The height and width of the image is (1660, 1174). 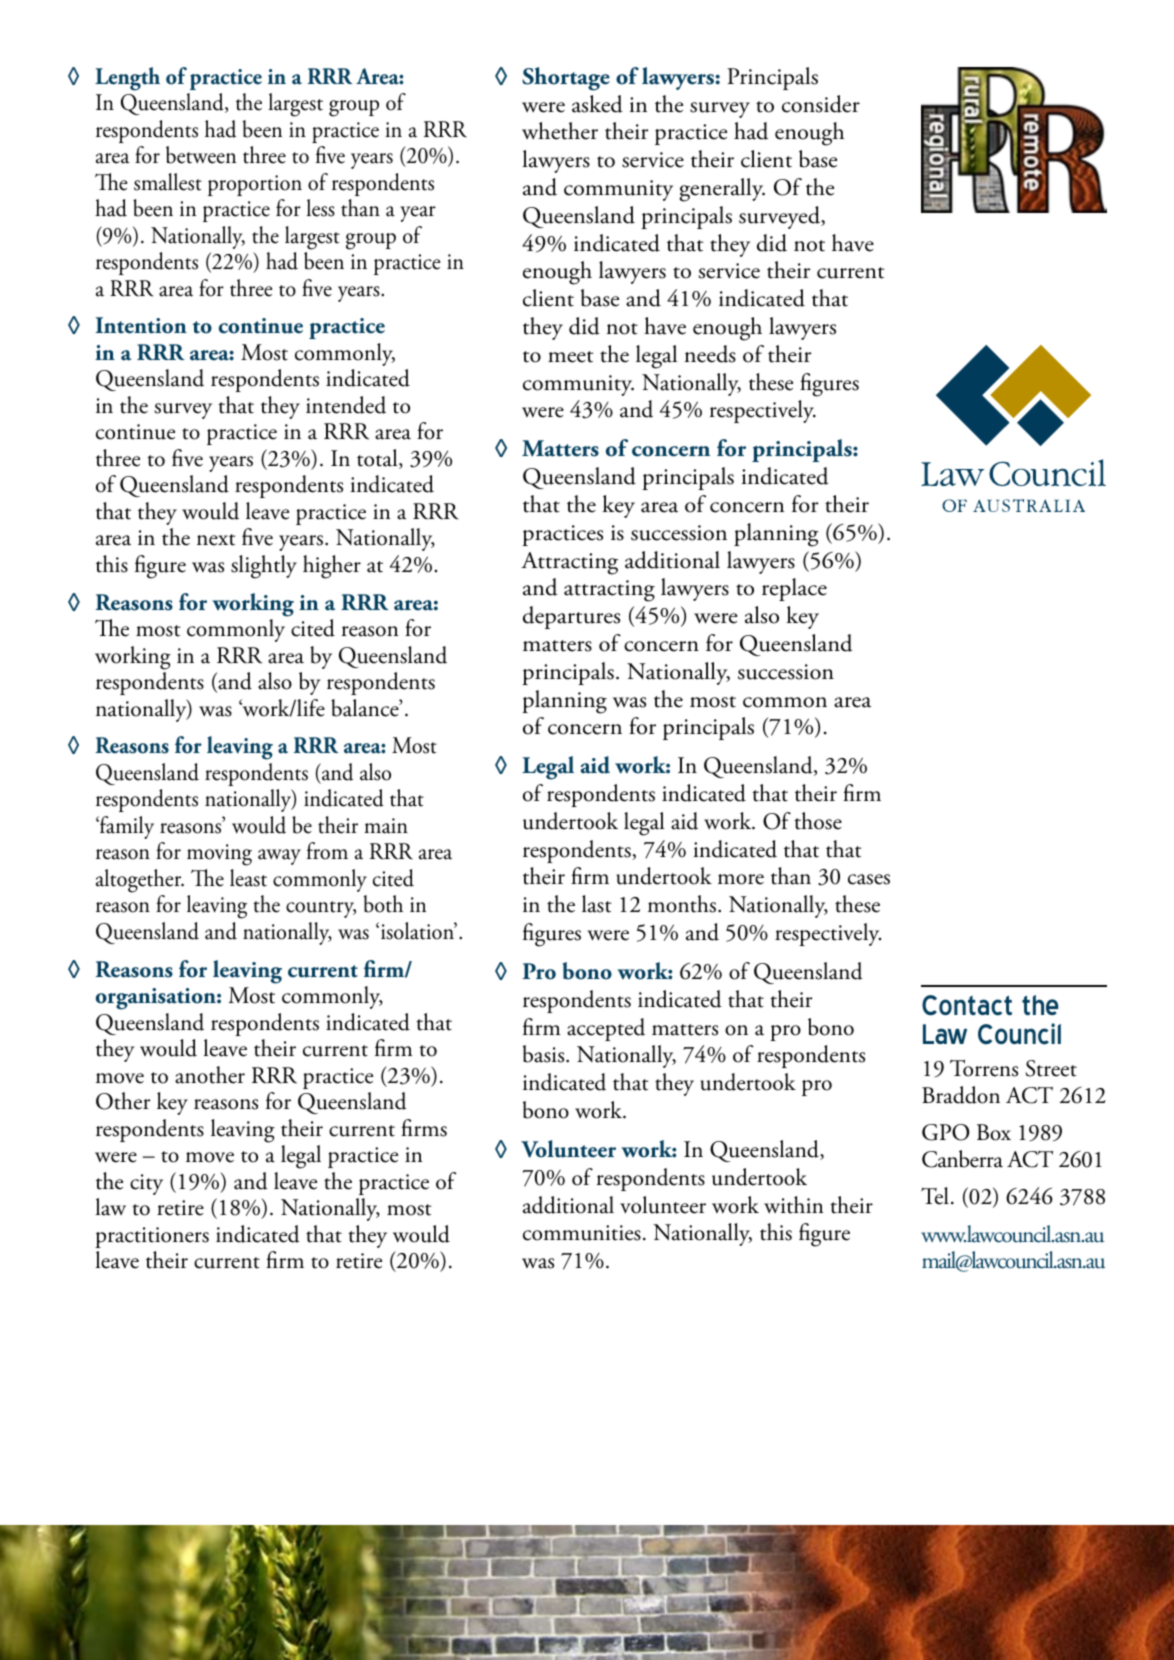 I want to click on last, so click(x=597, y=904).
